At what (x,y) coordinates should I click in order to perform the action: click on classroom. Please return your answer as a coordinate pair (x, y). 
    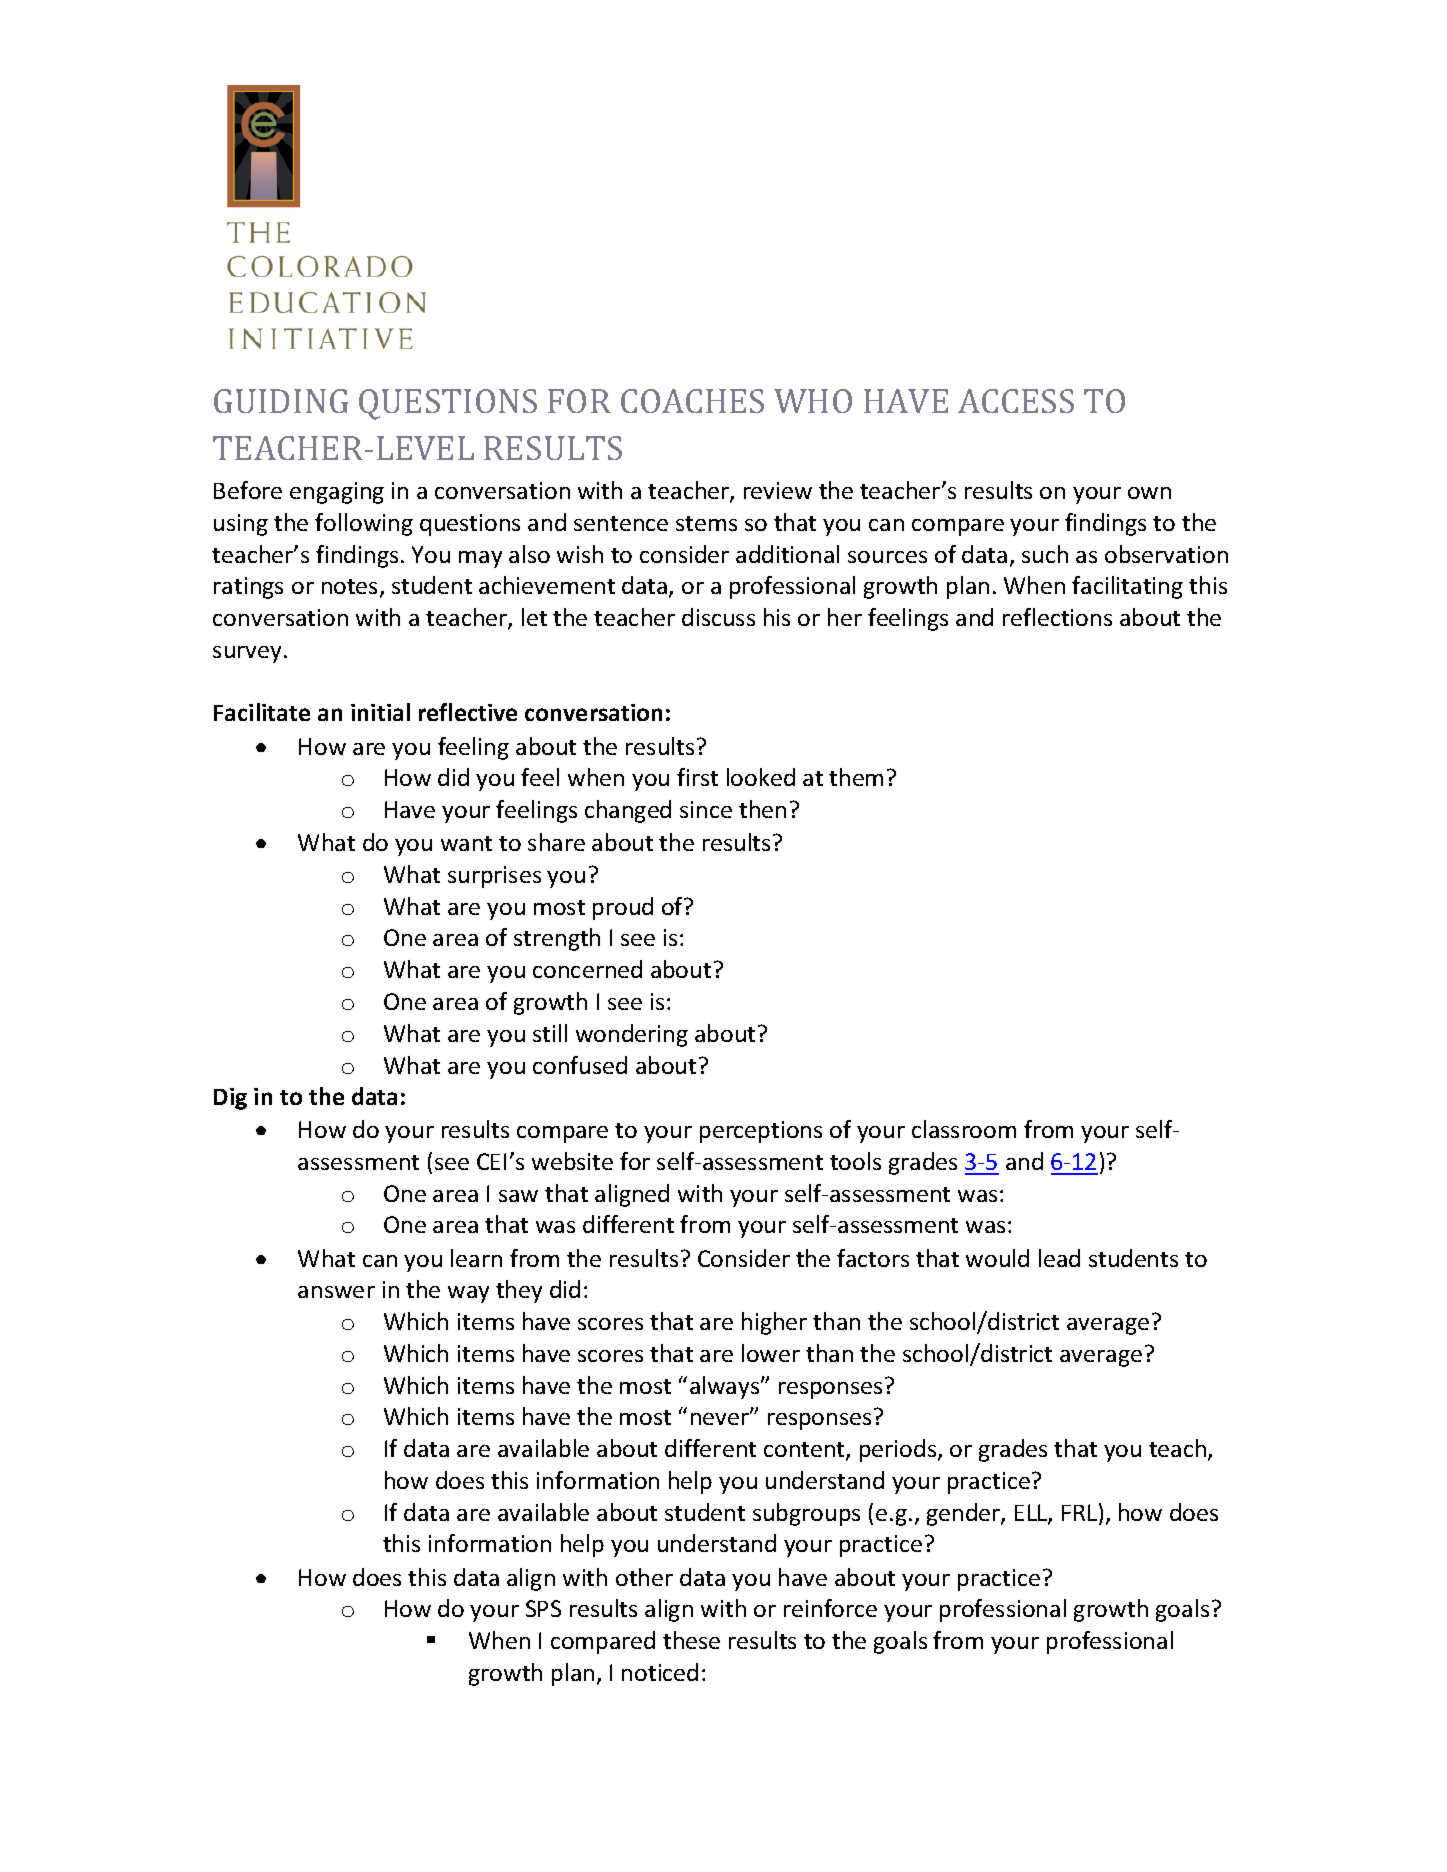
    Looking at the image, I should click on (964, 1129).
